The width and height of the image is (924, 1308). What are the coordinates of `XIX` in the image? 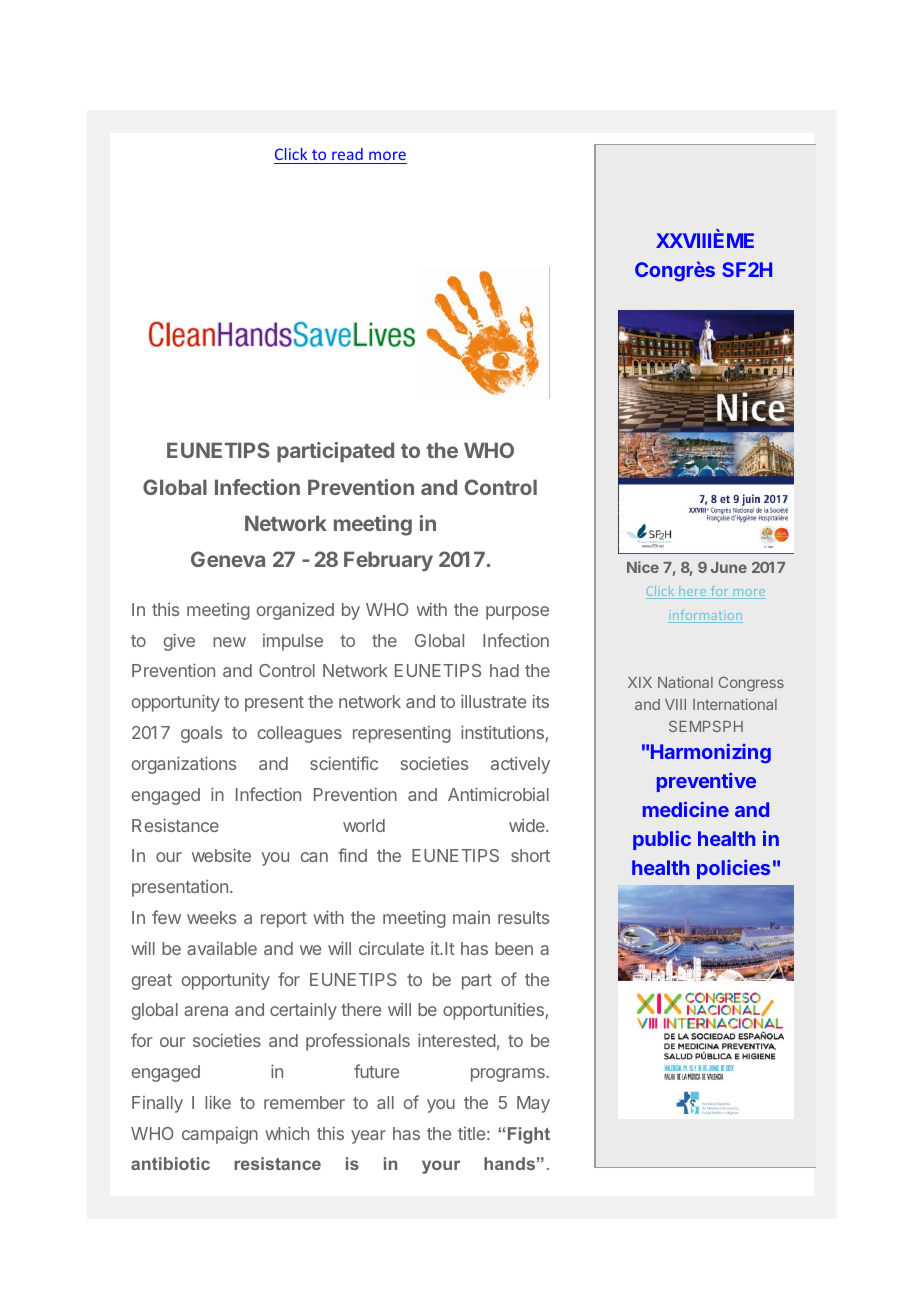 It's located at (640, 682).
